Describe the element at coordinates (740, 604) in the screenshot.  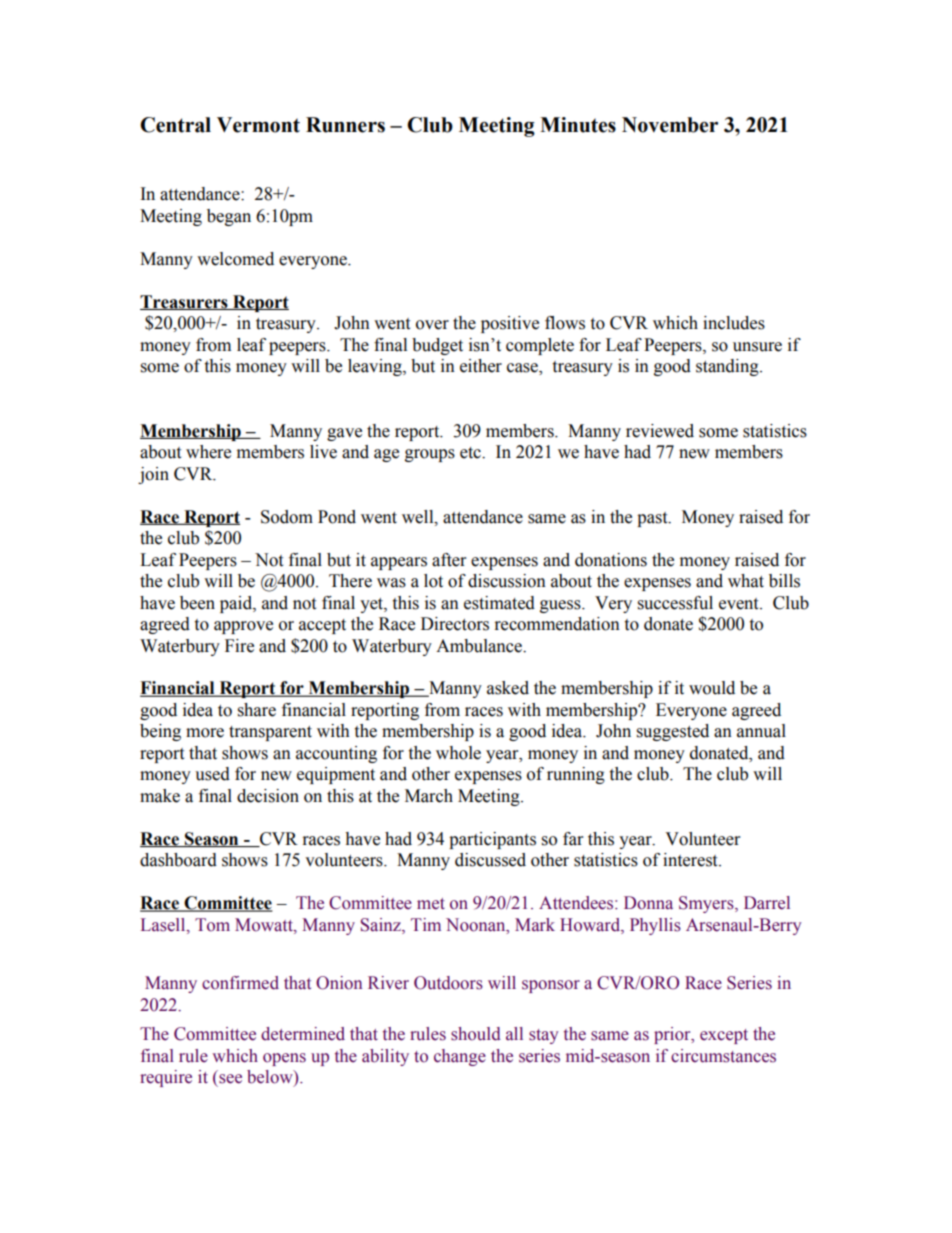
I see `event` at that location.
